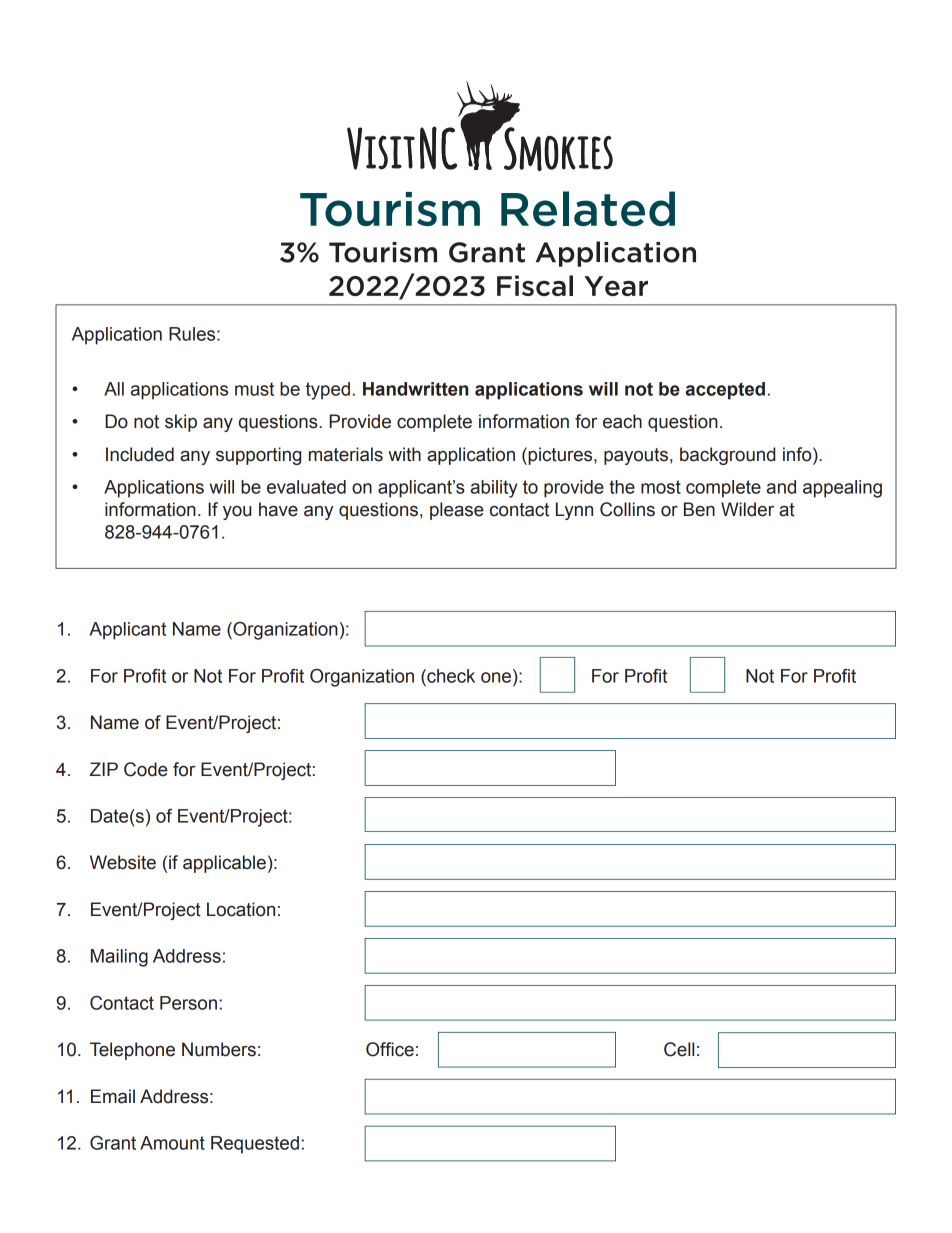  I want to click on Fiscal, so click(535, 285).
